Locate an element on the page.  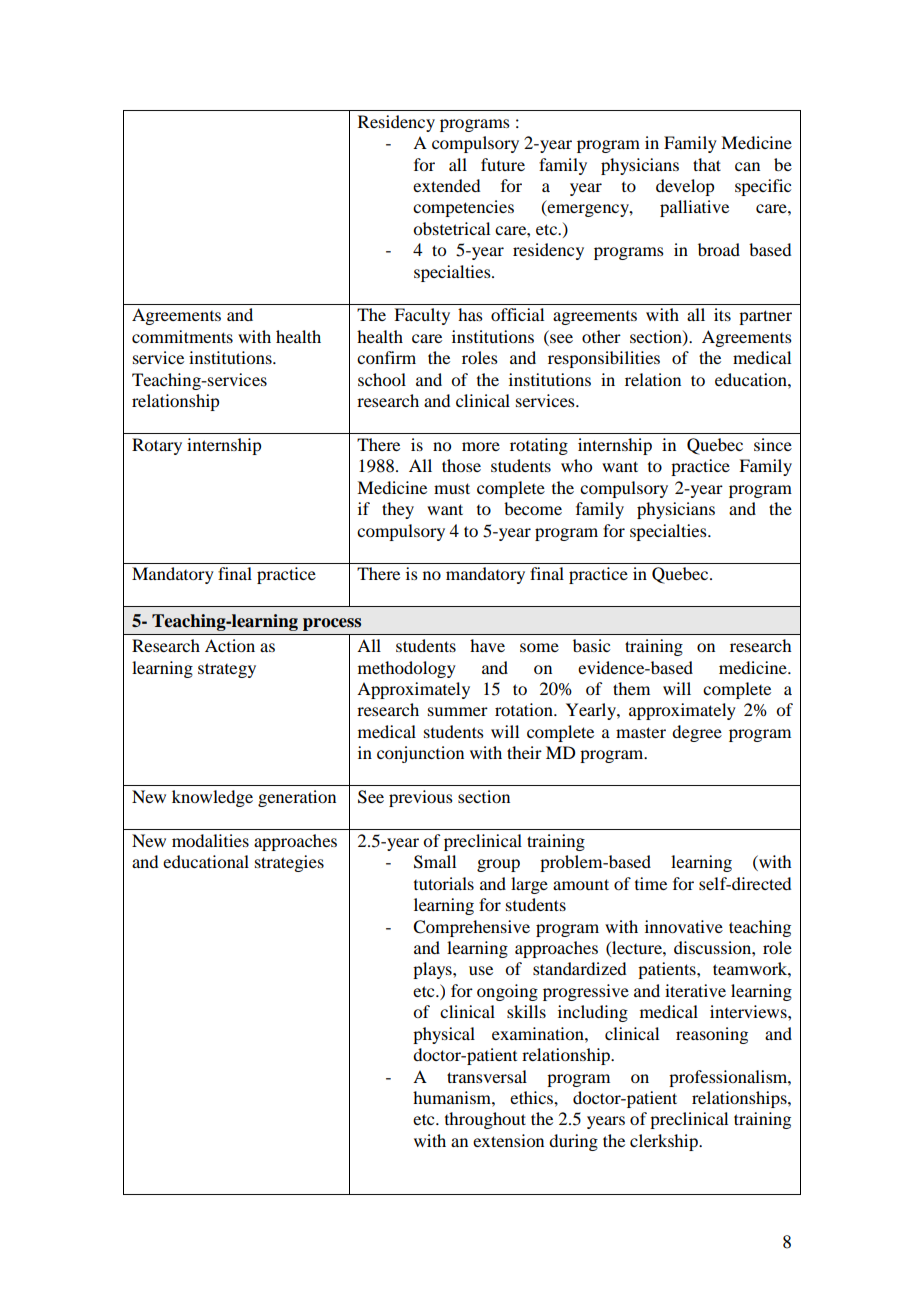
Action is located at coordinates (230, 645).
